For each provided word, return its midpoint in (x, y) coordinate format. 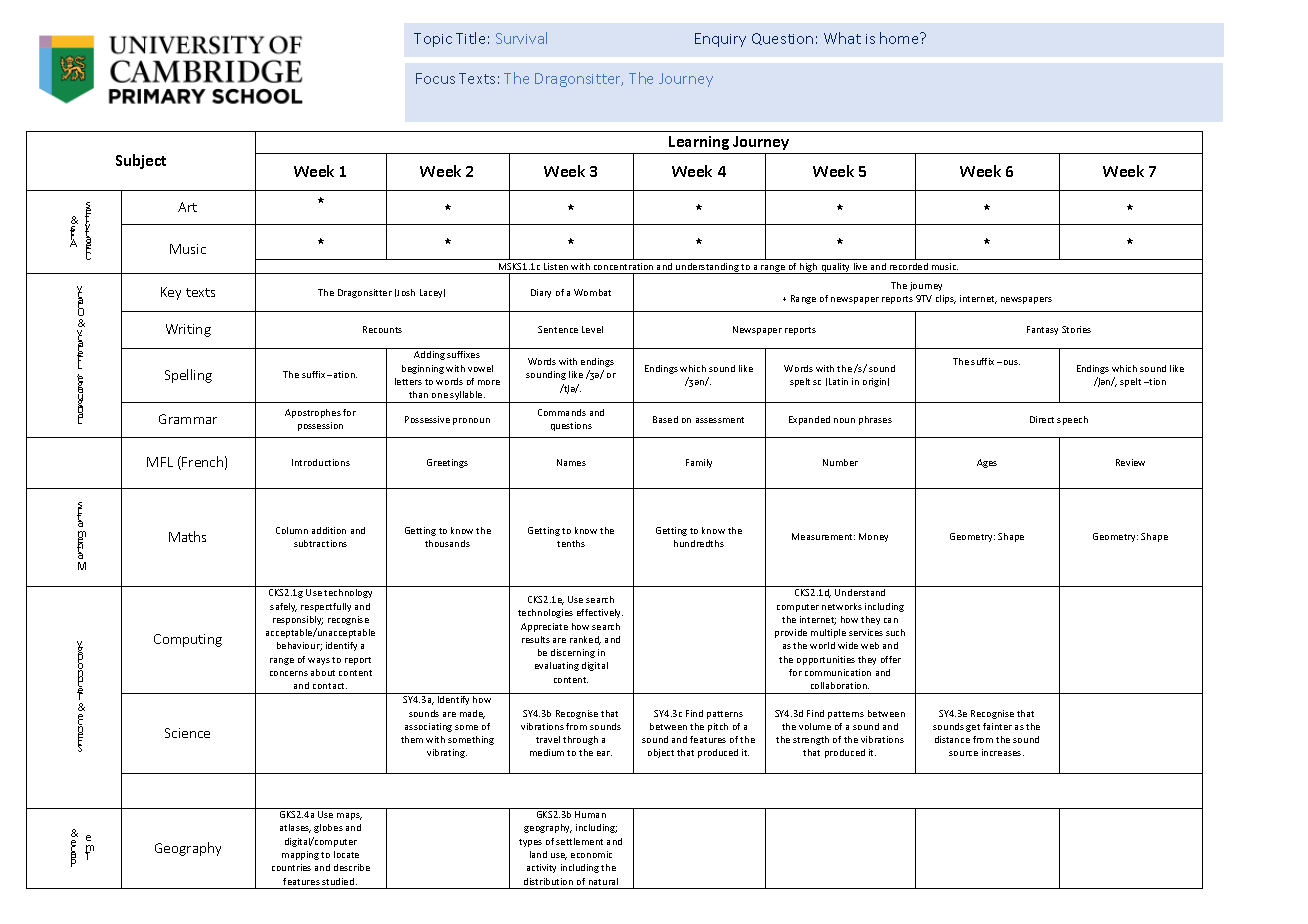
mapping (300, 855)
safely (283, 607)
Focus (435, 78)
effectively (600, 613)
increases (1003, 752)
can (891, 620)
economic (591, 854)
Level (592, 329)
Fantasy (1042, 330)
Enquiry (720, 40)
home (900, 38)
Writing (188, 330)
